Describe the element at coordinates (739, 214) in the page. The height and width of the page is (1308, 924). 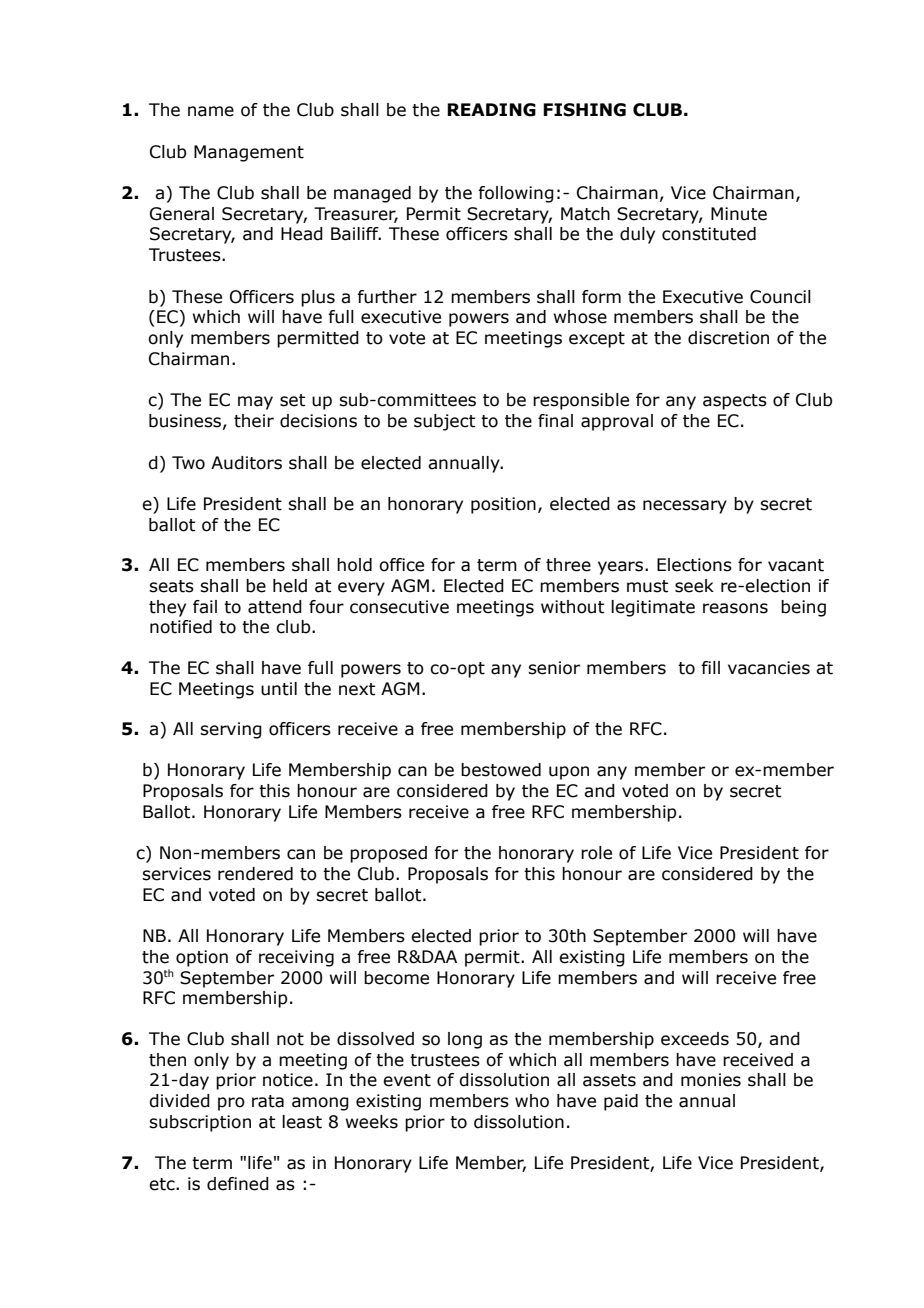
I see `Minute` at that location.
